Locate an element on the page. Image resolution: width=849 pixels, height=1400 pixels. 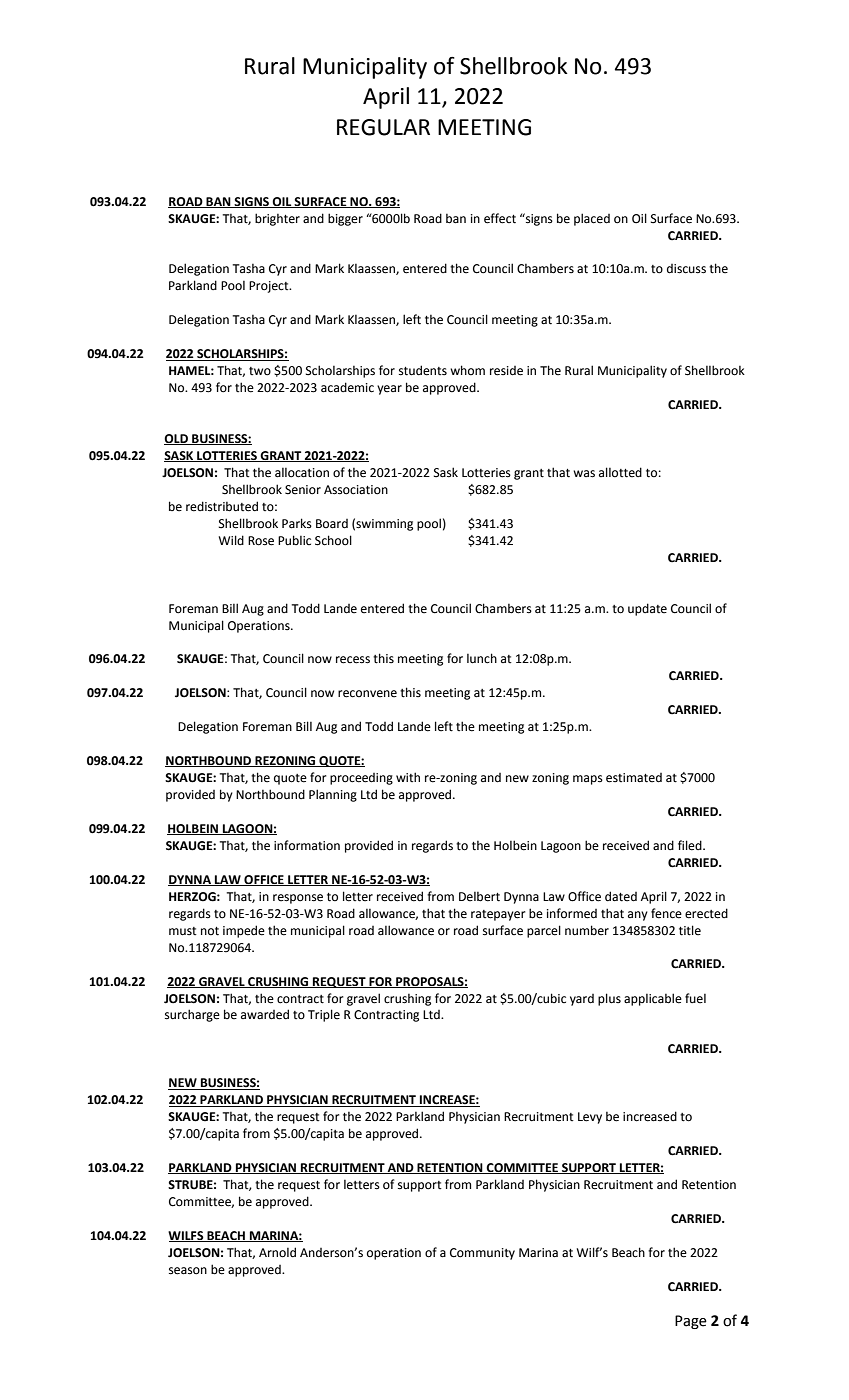
awarded is located at coordinates (265, 1014).
